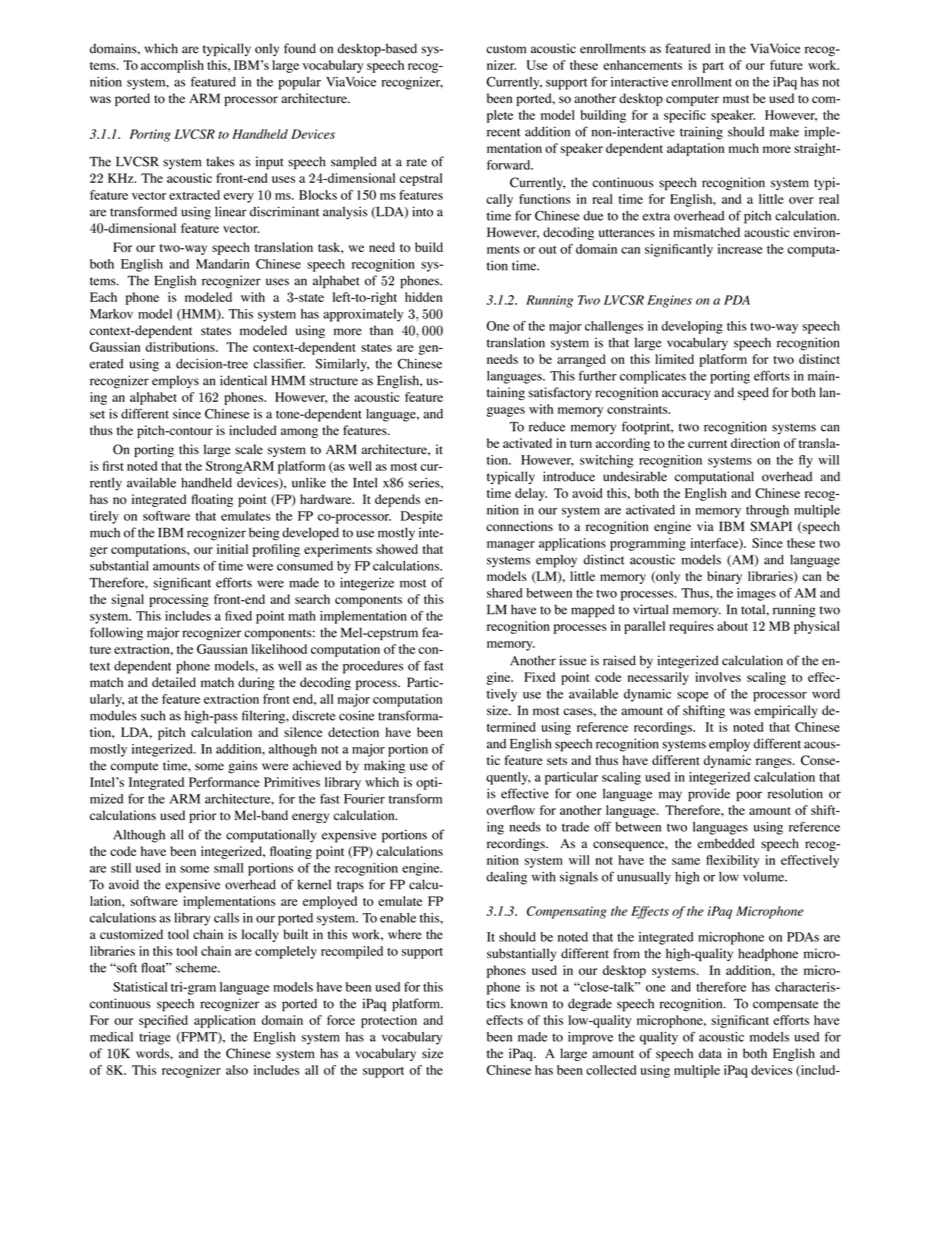  What do you see at coordinates (710, 1053) in the screenshot?
I see `data` at bounding box center [710, 1053].
